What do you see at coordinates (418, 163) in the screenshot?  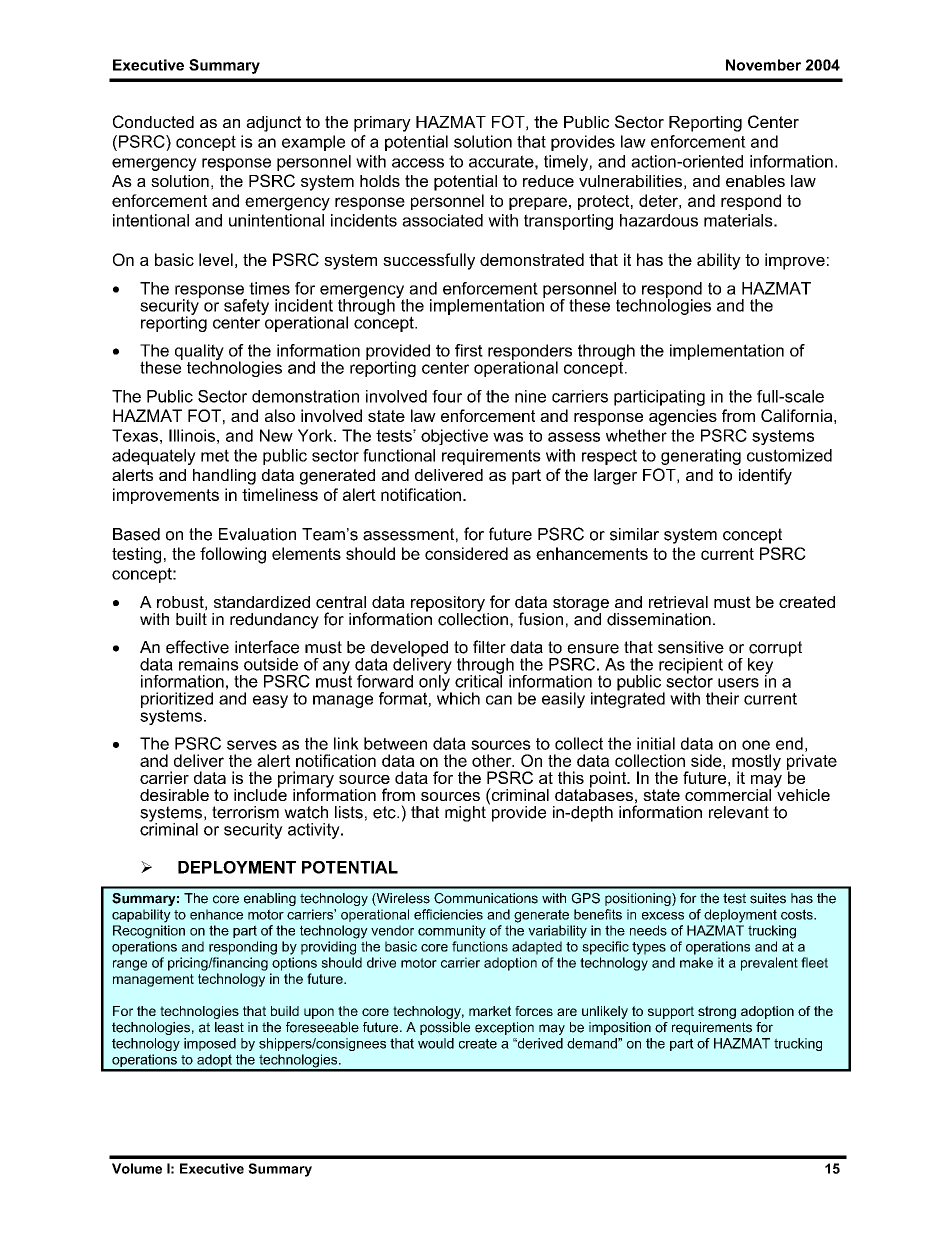 I see `access` at bounding box center [418, 163].
